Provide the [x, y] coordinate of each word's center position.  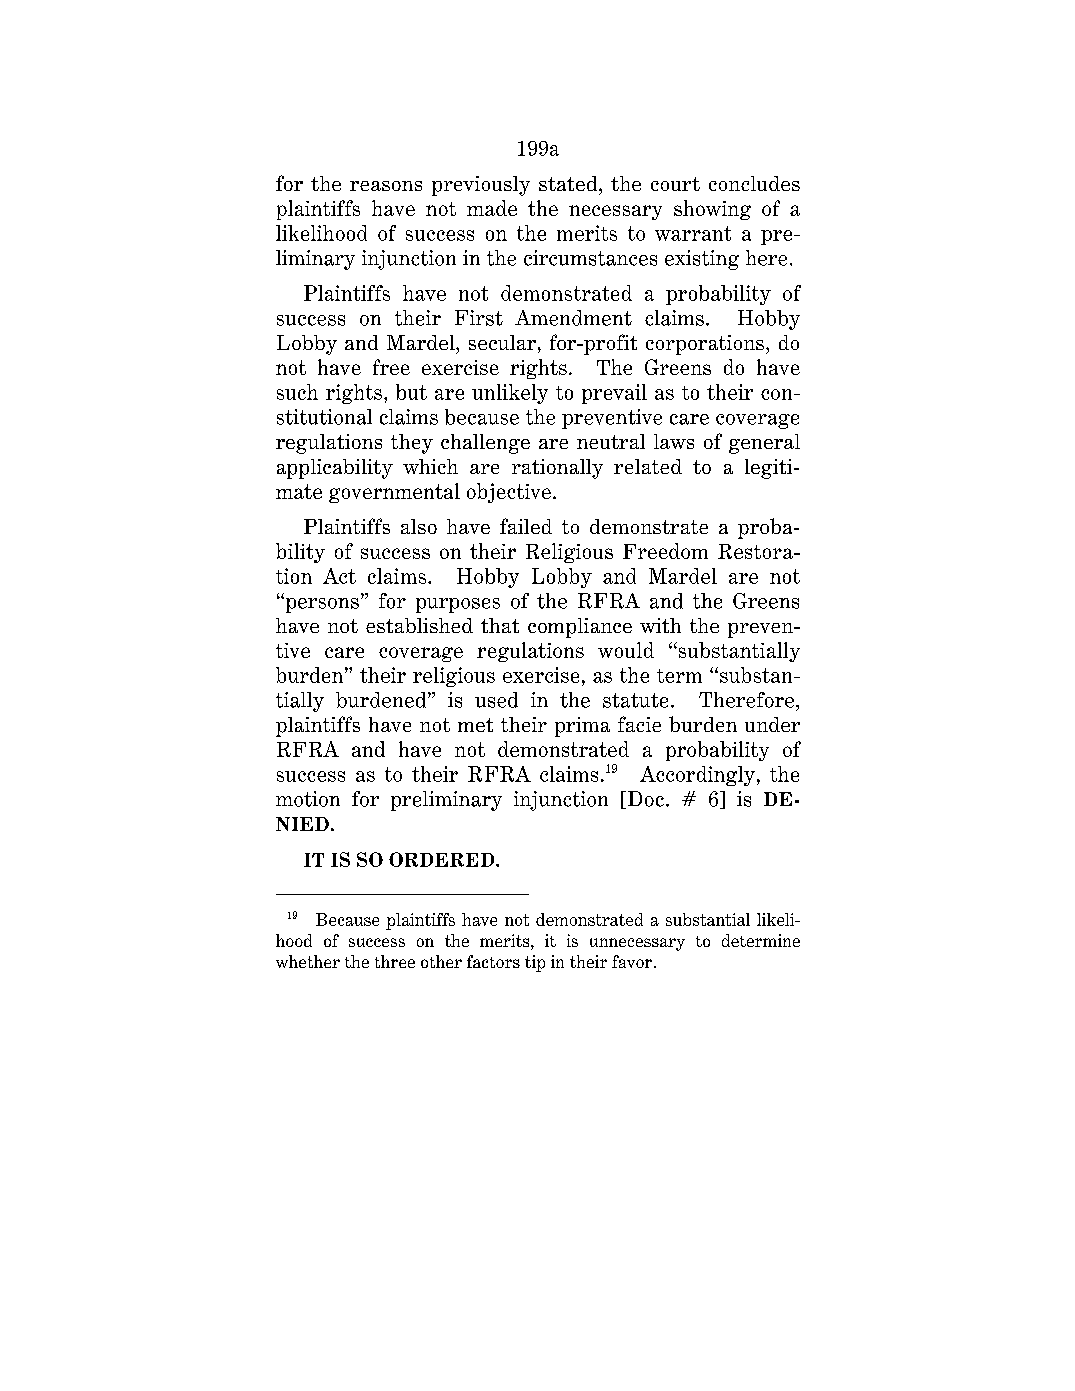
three [395, 961]
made [492, 208]
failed [526, 526]
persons [321, 605]
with [660, 625]
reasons [386, 186]
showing [712, 210]
